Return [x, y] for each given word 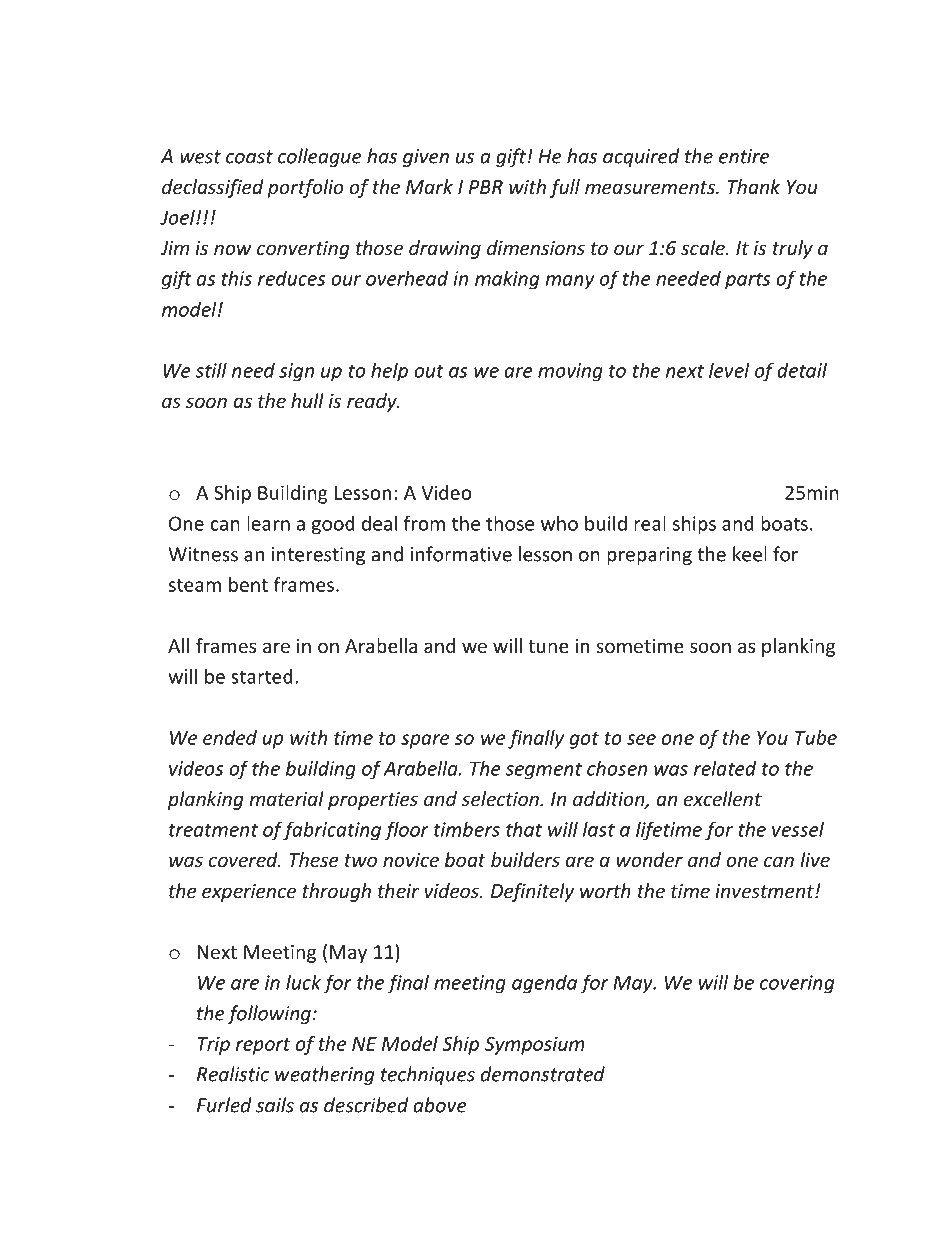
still [211, 370]
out [429, 371]
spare [425, 741]
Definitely [532, 892]
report [263, 1046]
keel [750, 554]
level [729, 370]
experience [249, 893]
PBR [486, 187]
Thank [754, 186]
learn [268, 523]
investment [765, 891]
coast [249, 157]
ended [230, 737]
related [725, 768]
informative [461, 554]
